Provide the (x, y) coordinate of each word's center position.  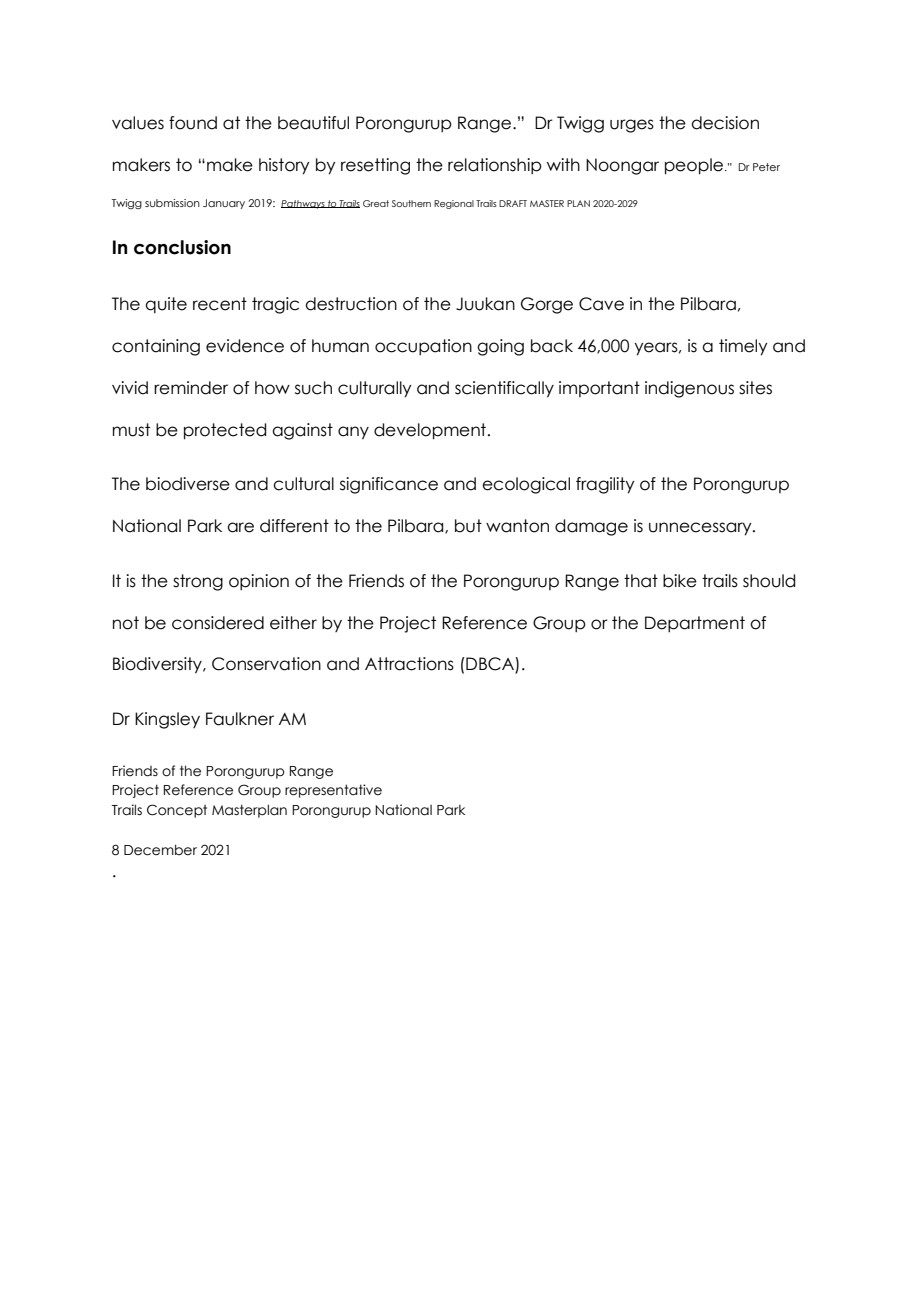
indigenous (689, 389)
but (468, 526)
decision (725, 123)
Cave (601, 304)
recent (220, 304)
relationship (495, 166)
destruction (351, 304)
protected (225, 431)
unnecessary (701, 529)
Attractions (409, 664)
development (430, 431)
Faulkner (240, 719)
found (193, 123)
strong (198, 582)
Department (695, 624)
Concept (177, 811)
